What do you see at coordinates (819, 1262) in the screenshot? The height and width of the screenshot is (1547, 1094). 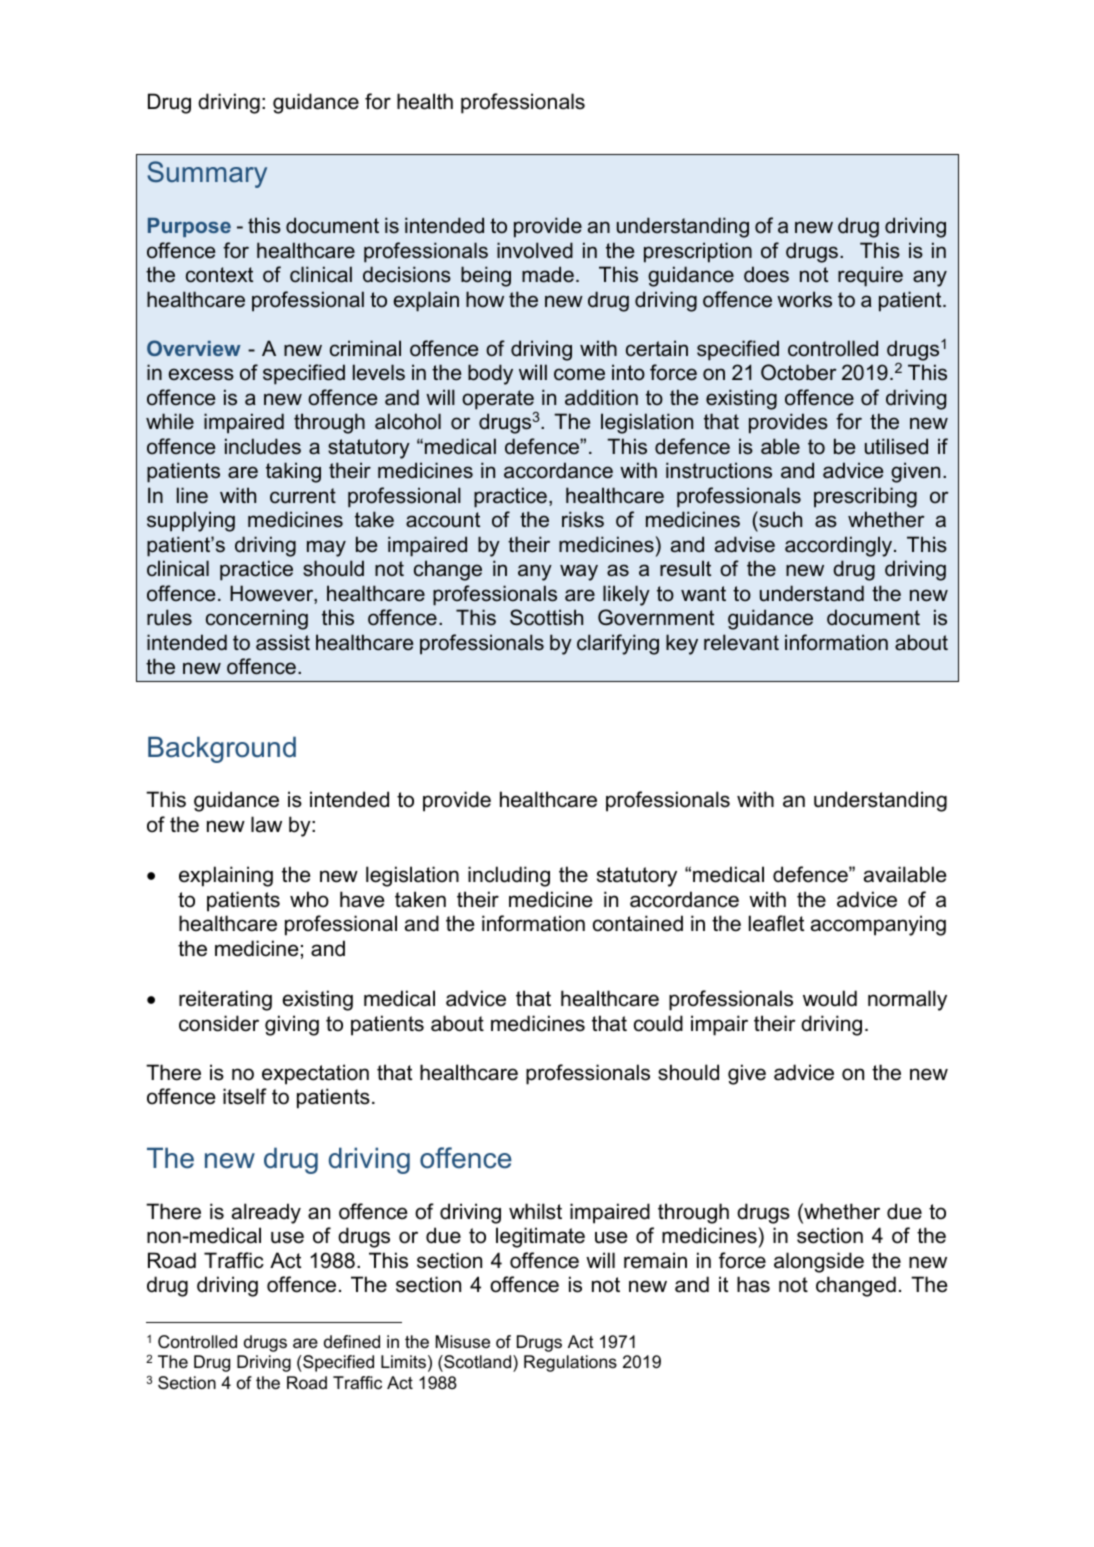 I see `alongside` at bounding box center [819, 1262].
